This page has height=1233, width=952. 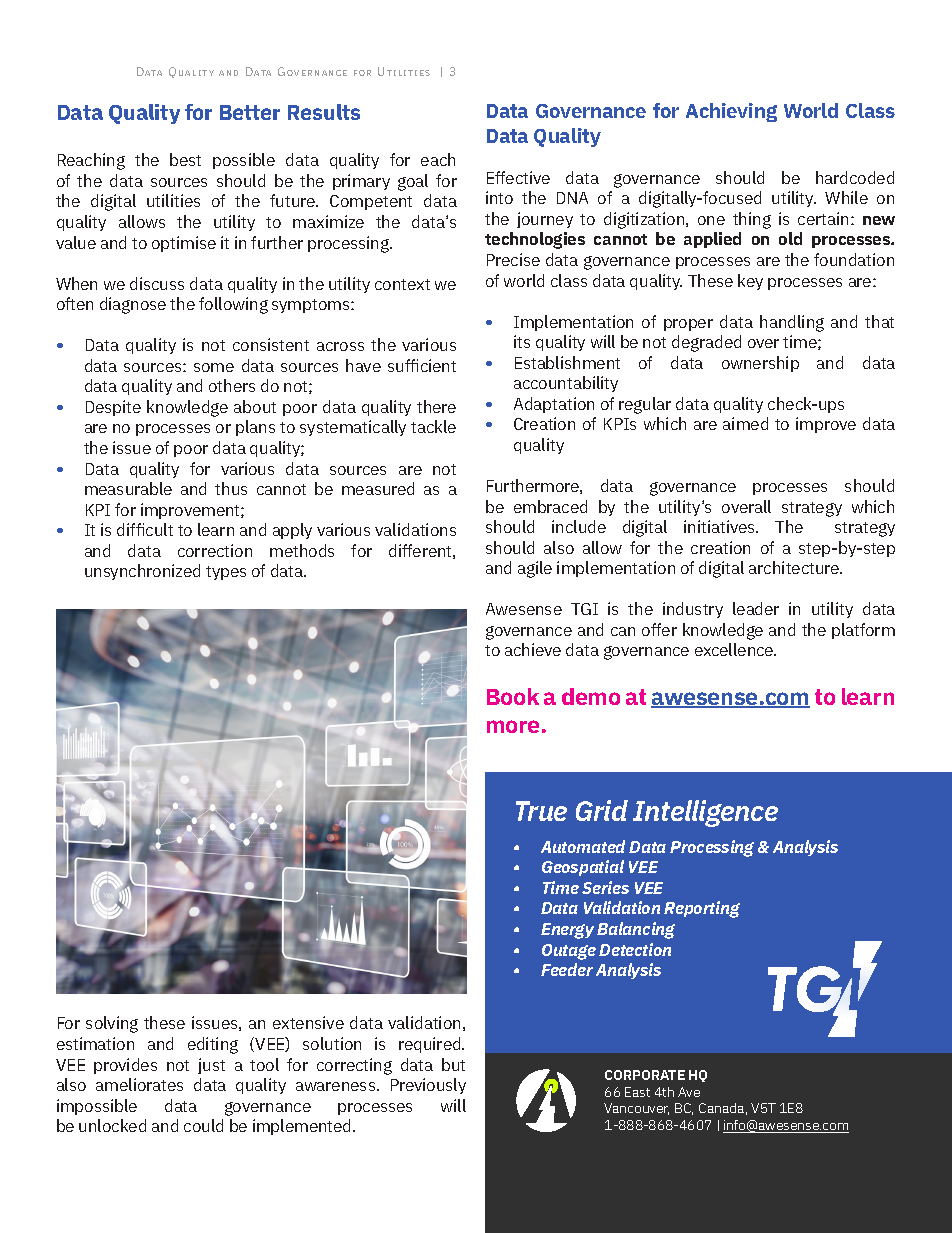 I want to click on could, so click(x=203, y=1125).
